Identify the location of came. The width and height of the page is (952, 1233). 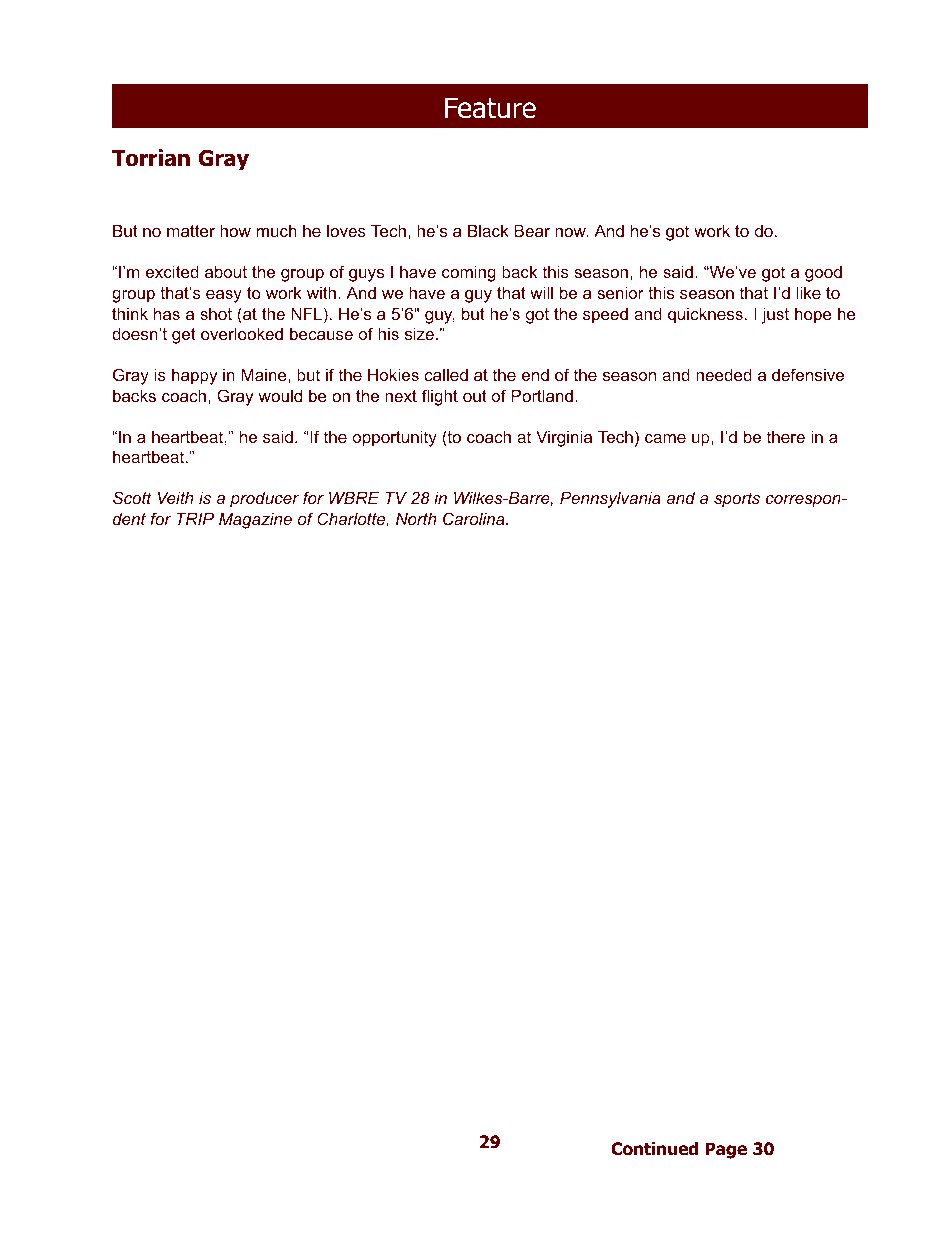
(665, 438).
